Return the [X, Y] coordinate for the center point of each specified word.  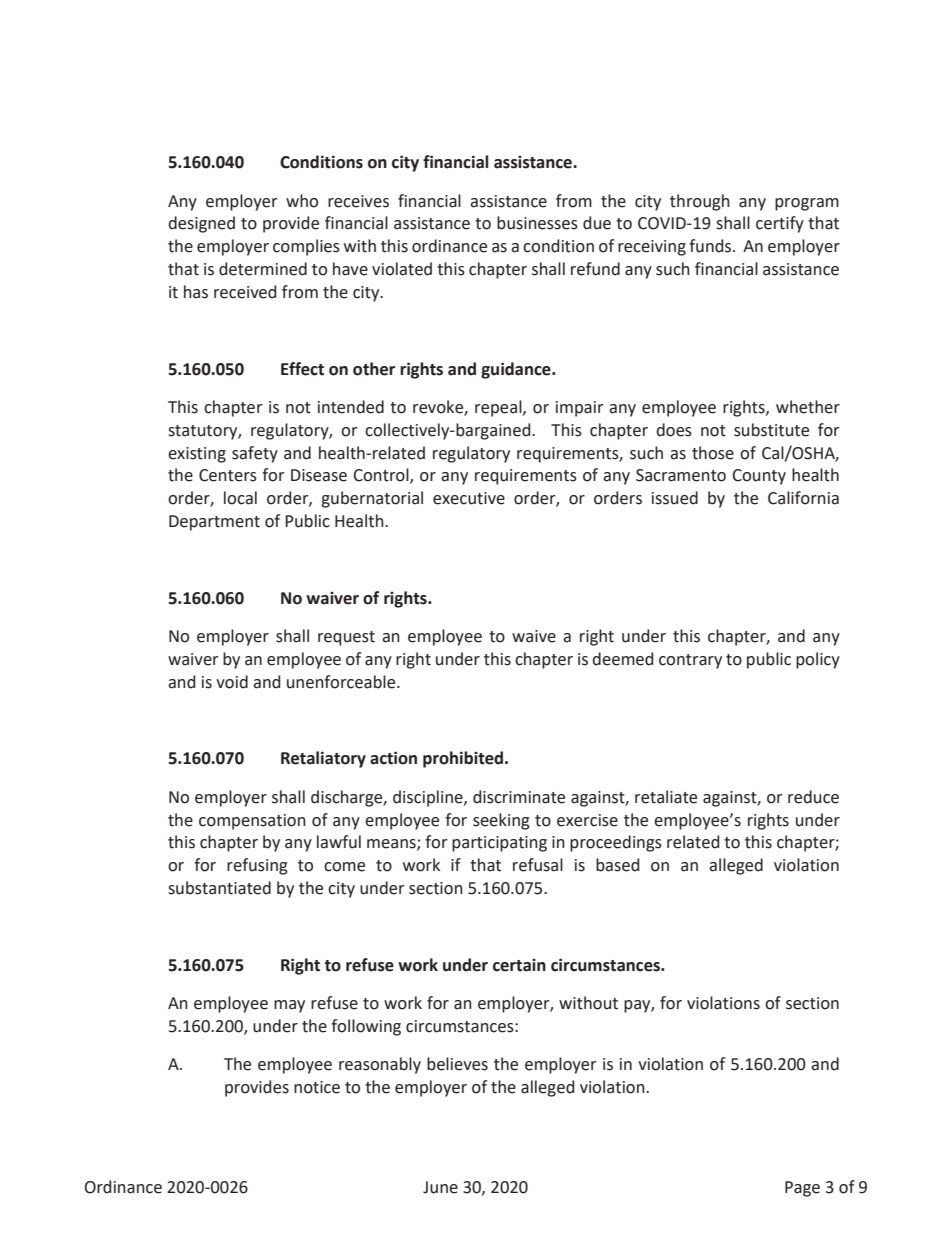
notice [317, 1087]
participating [499, 844]
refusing [257, 866]
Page [802, 1189]
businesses [537, 223]
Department [214, 523]
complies [306, 247]
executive [469, 498]
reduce [813, 797]
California [803, 498]
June [440, 1187]
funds [711, 246]
